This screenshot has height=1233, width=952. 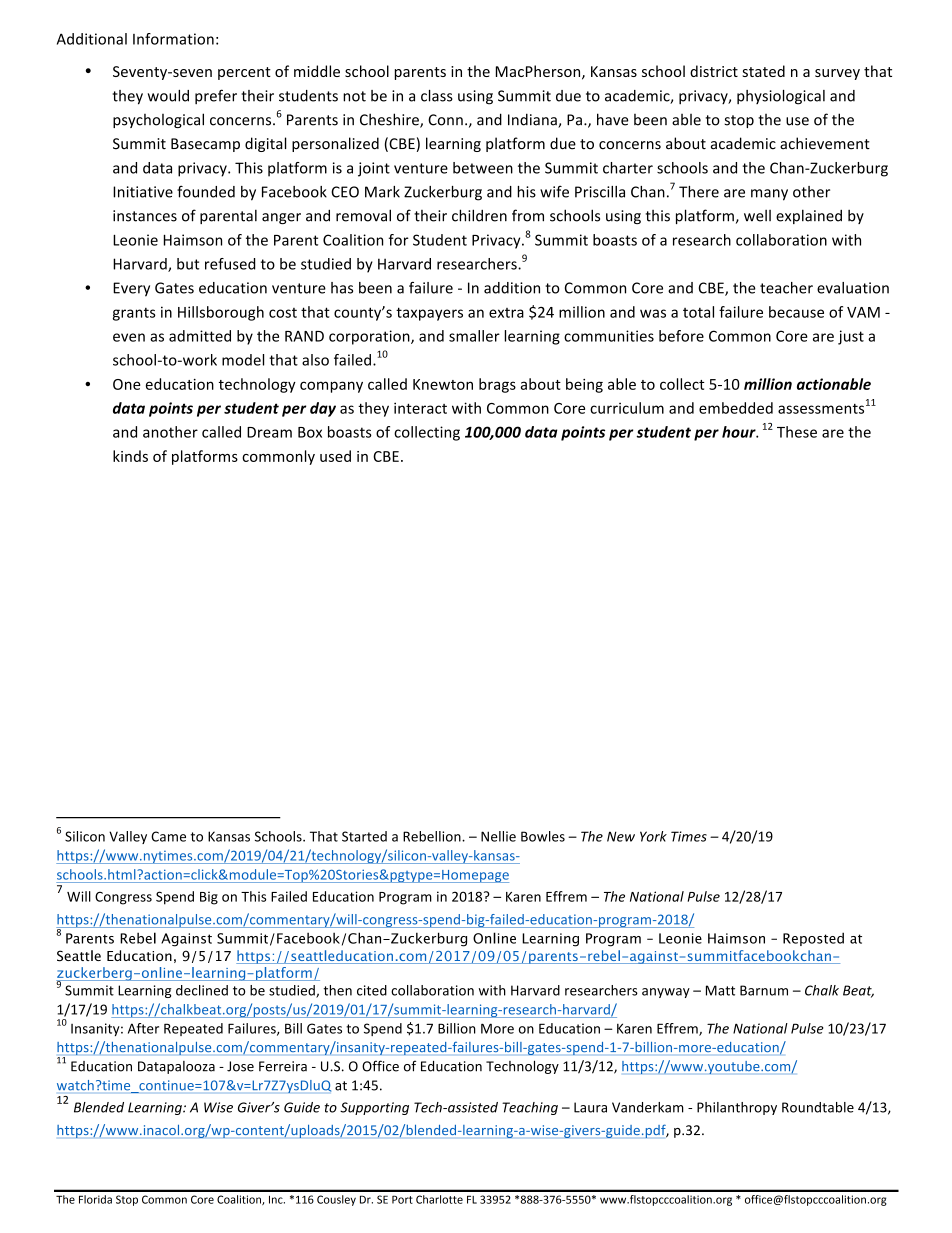 What do you see at coordinates (813, 939) in the screenshot?
I see `Reposted` at bounding box center [813, 939].
